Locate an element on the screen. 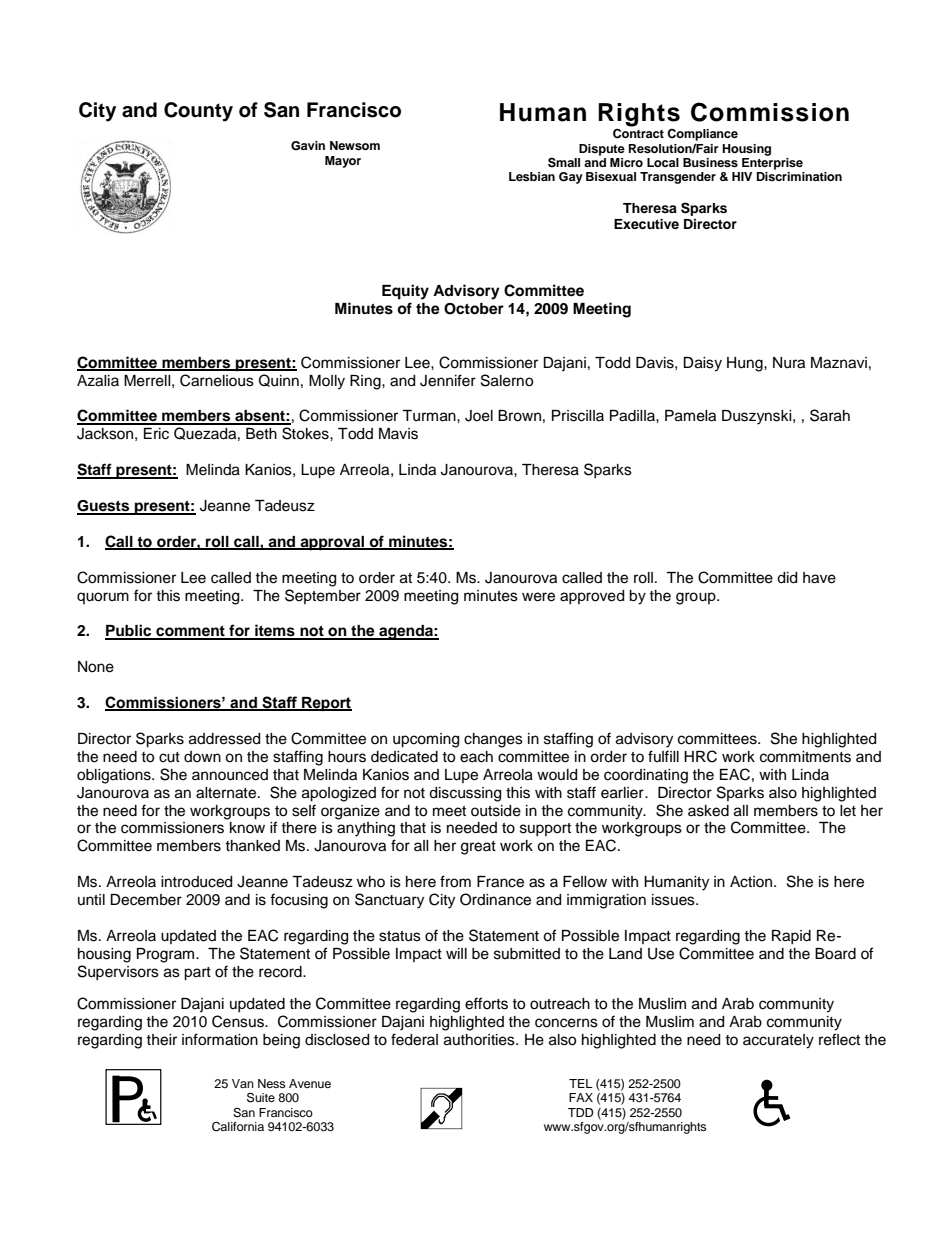  did is located at coordinates (787, 578).
